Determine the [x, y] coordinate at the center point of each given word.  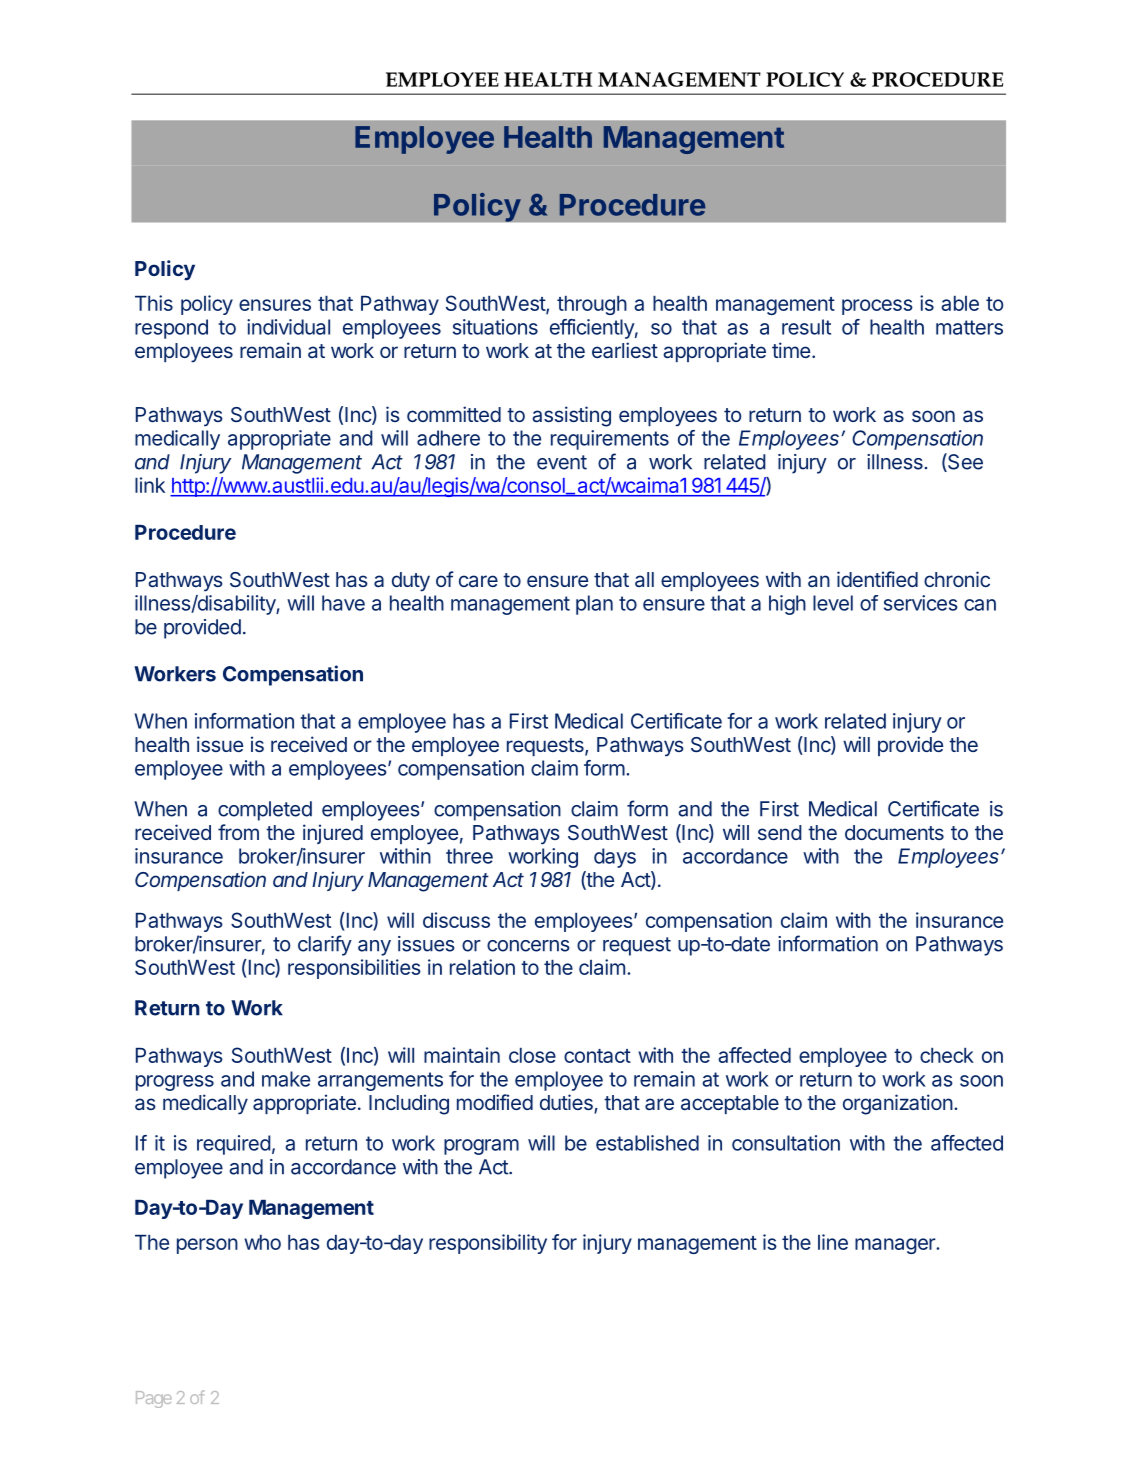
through [592, 305]
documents [894, 832]
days [615, 858]
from [238, 832]
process [877, 307]
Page [154, 1399]
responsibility [488, 1244]
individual [288, 327]
